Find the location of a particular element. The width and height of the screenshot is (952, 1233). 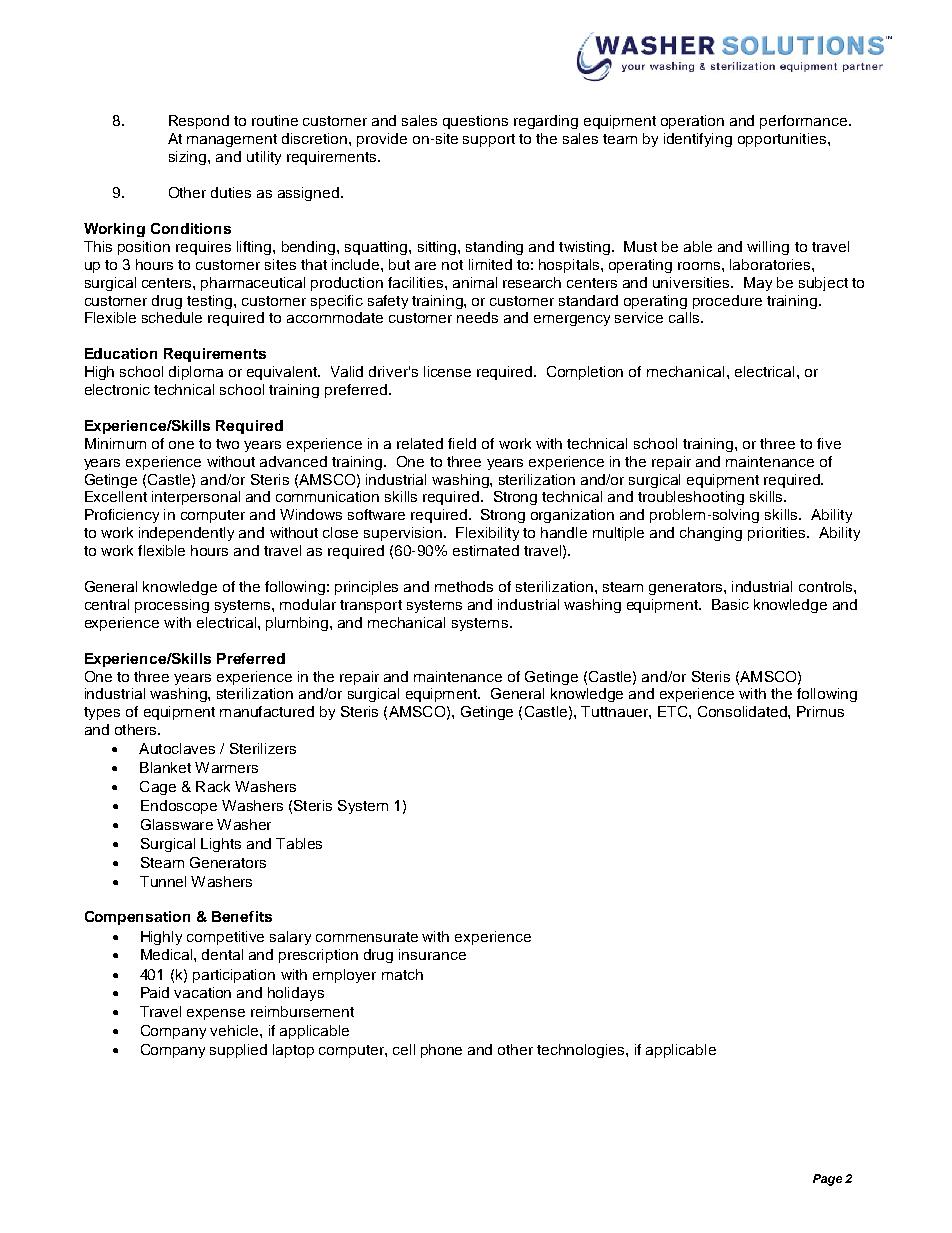

ETC is located at coordinates (674, 711).
